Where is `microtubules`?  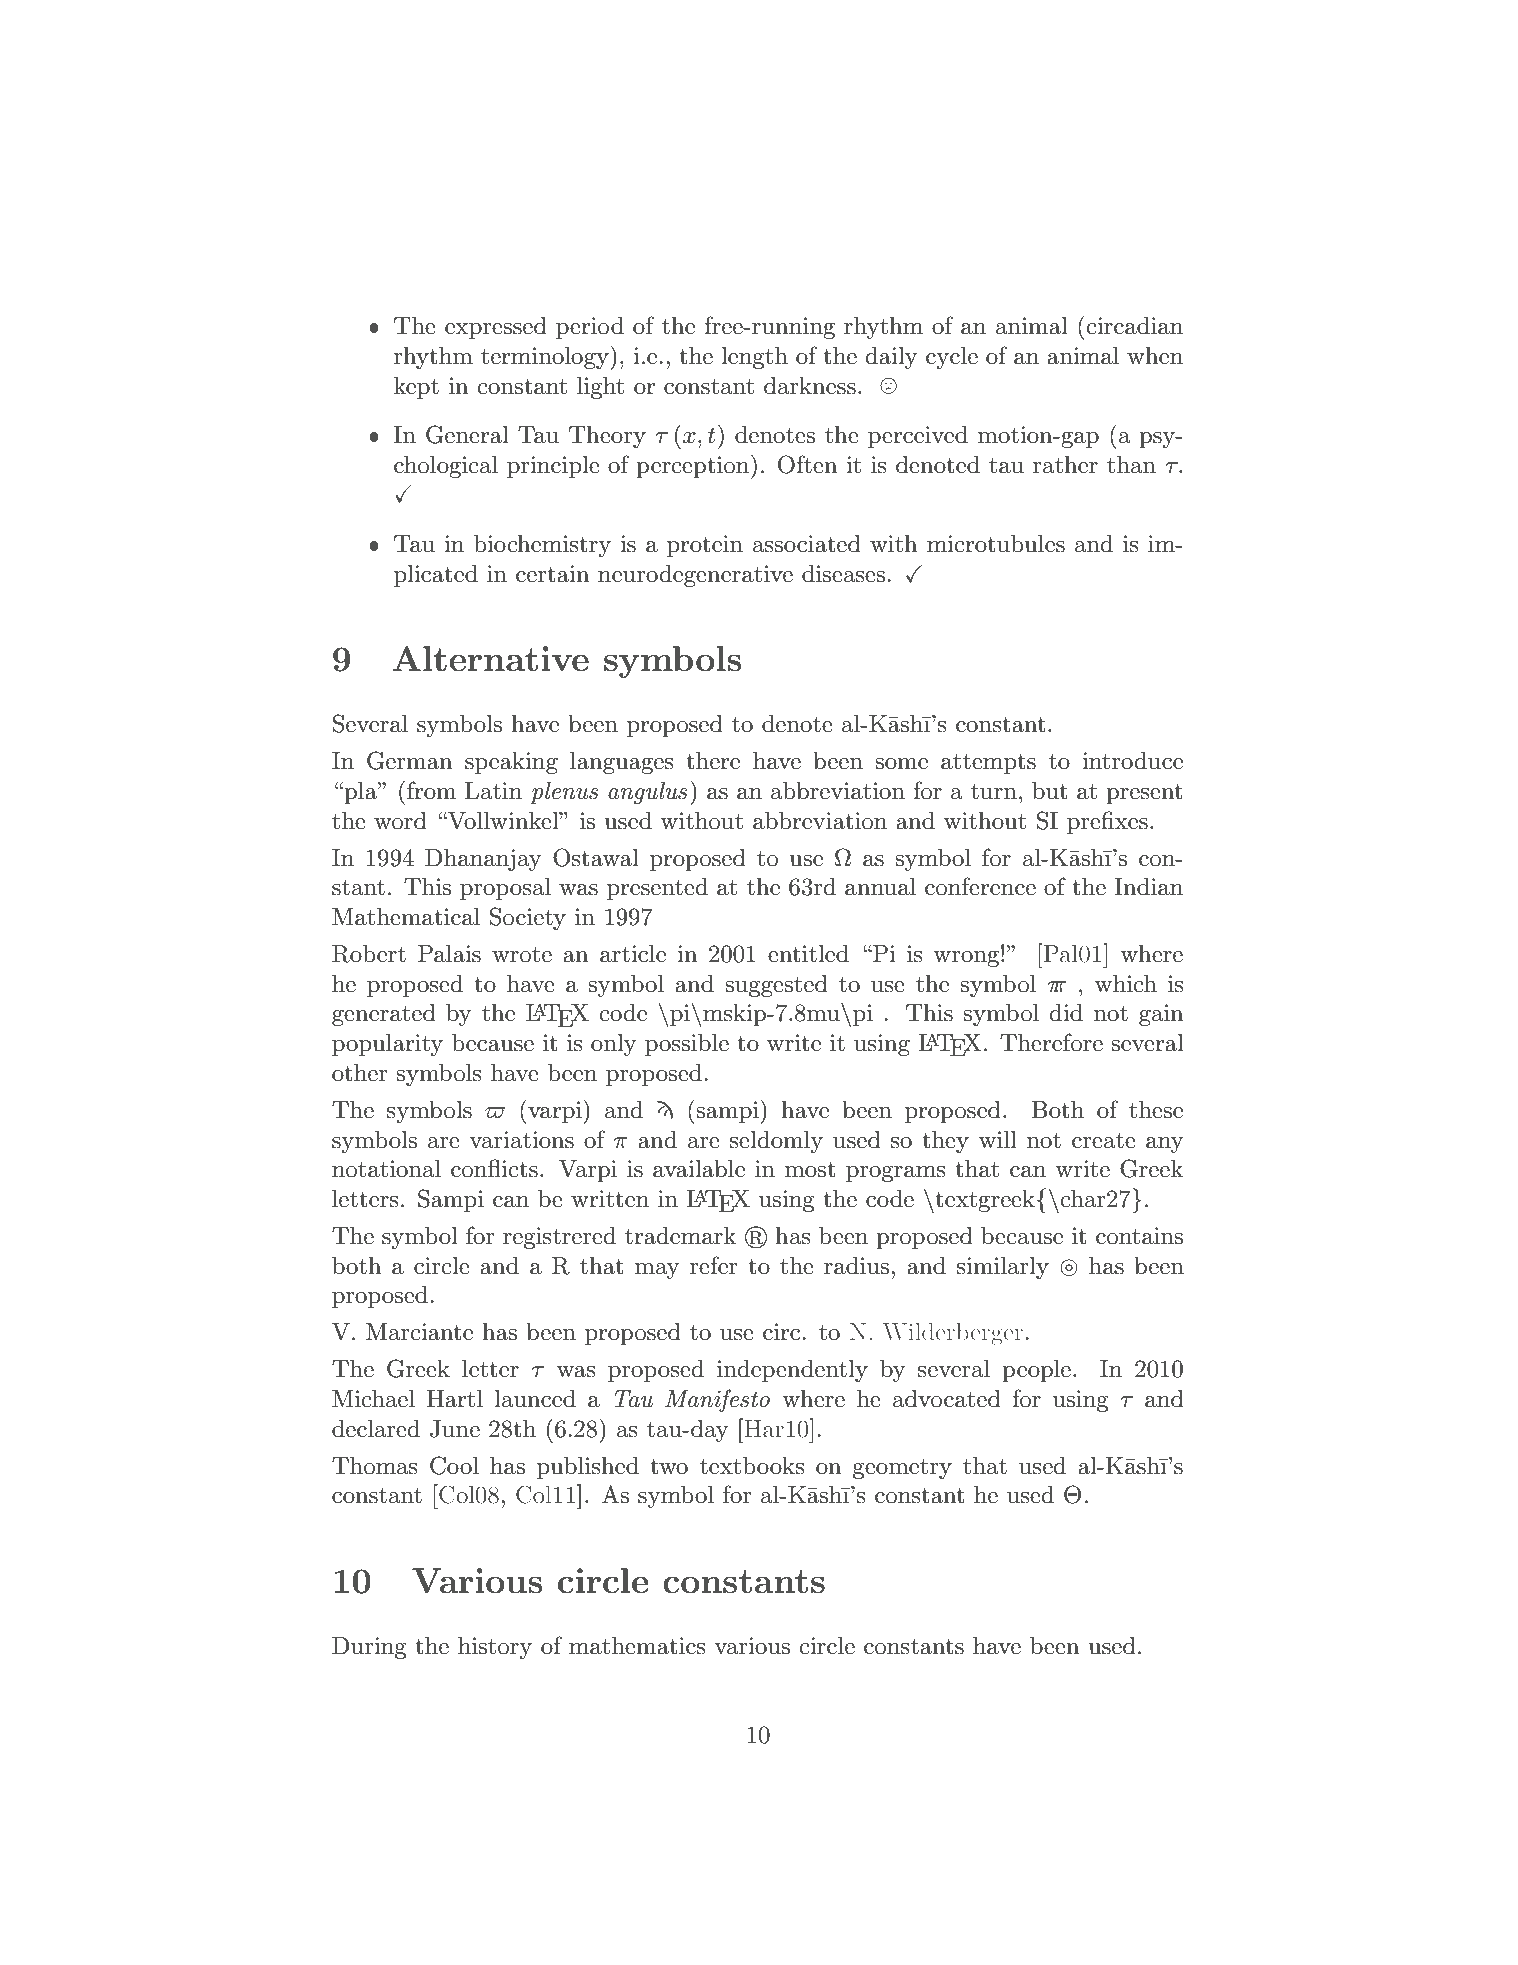
microtubules is located at coordinates (996, 544).
